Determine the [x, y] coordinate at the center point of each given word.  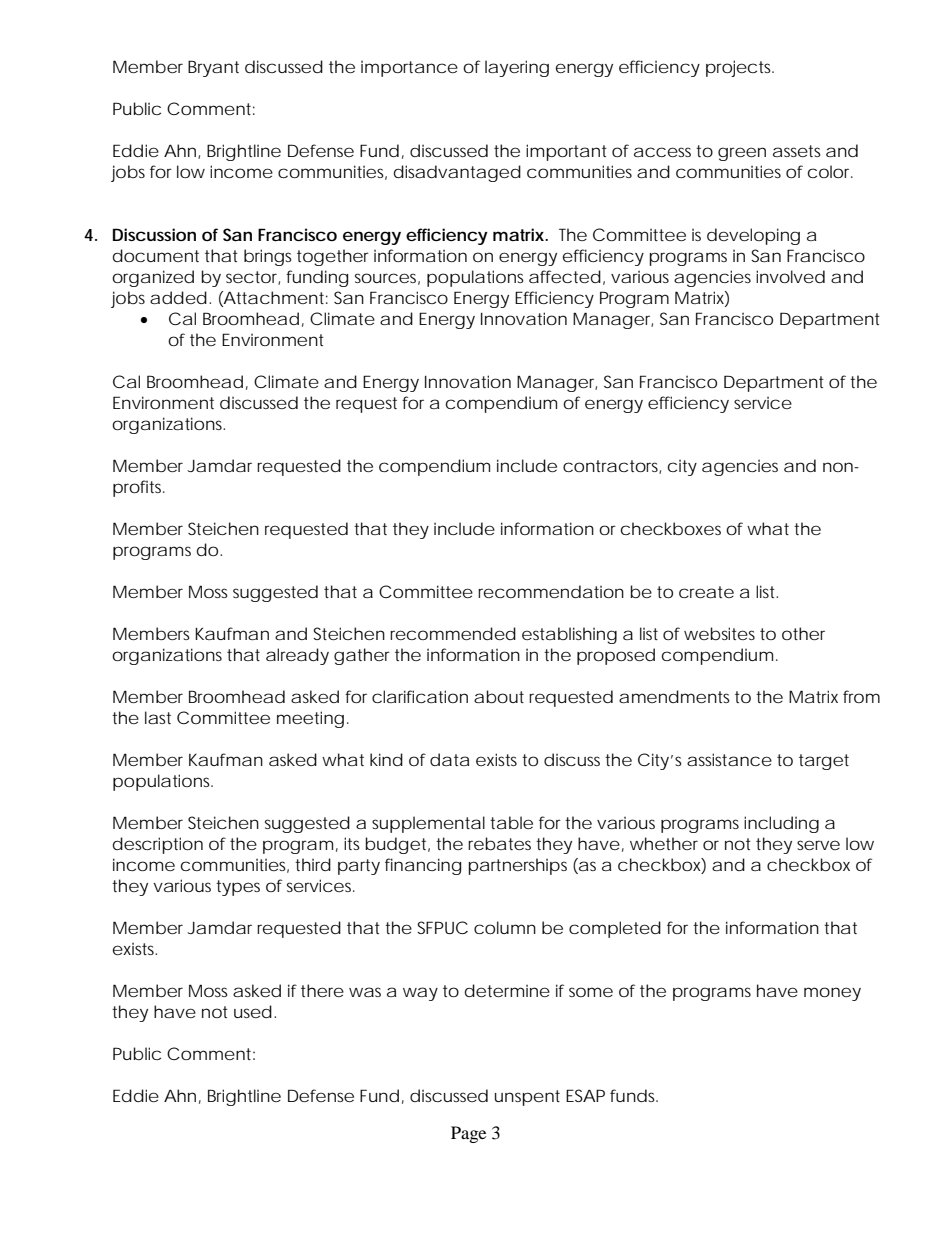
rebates [499, 843]
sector [252, 278]
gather [362, 656]
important [566, 152]
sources [385, 278]
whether [664, 843]
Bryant [213, 68]
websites [719, 633]
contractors [610, 466]
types [238, 888]
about [499, 696]
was [365, 992]
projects [738, 68]
